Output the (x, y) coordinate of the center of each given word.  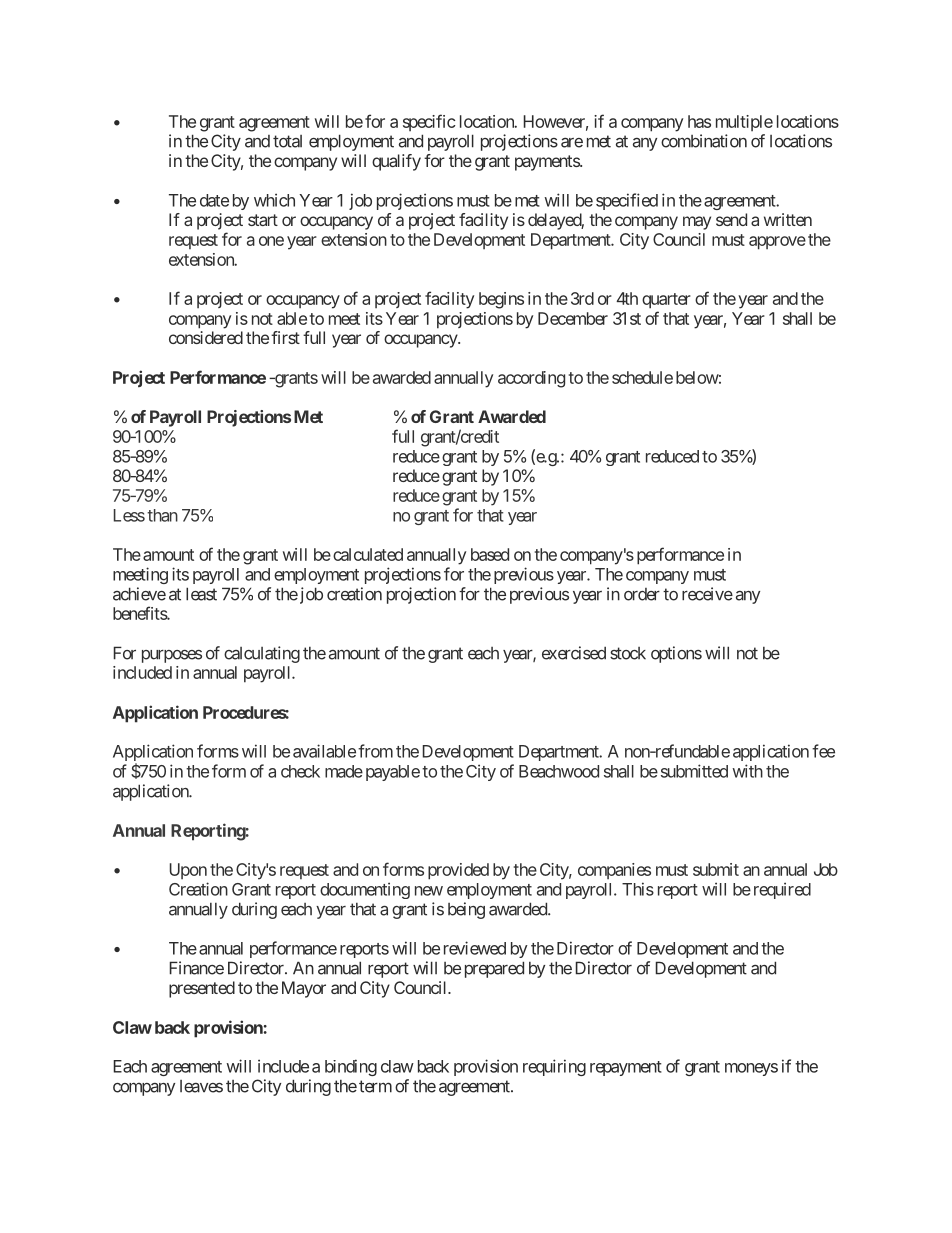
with (747, 771)
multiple (744, 123)
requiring (554, 1067)
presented (202, 989)
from (375, 751)
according (531, 379)
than (162, 515)
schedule (642, 377)
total (287, 141)
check (300, 771)
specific (429, 122)
